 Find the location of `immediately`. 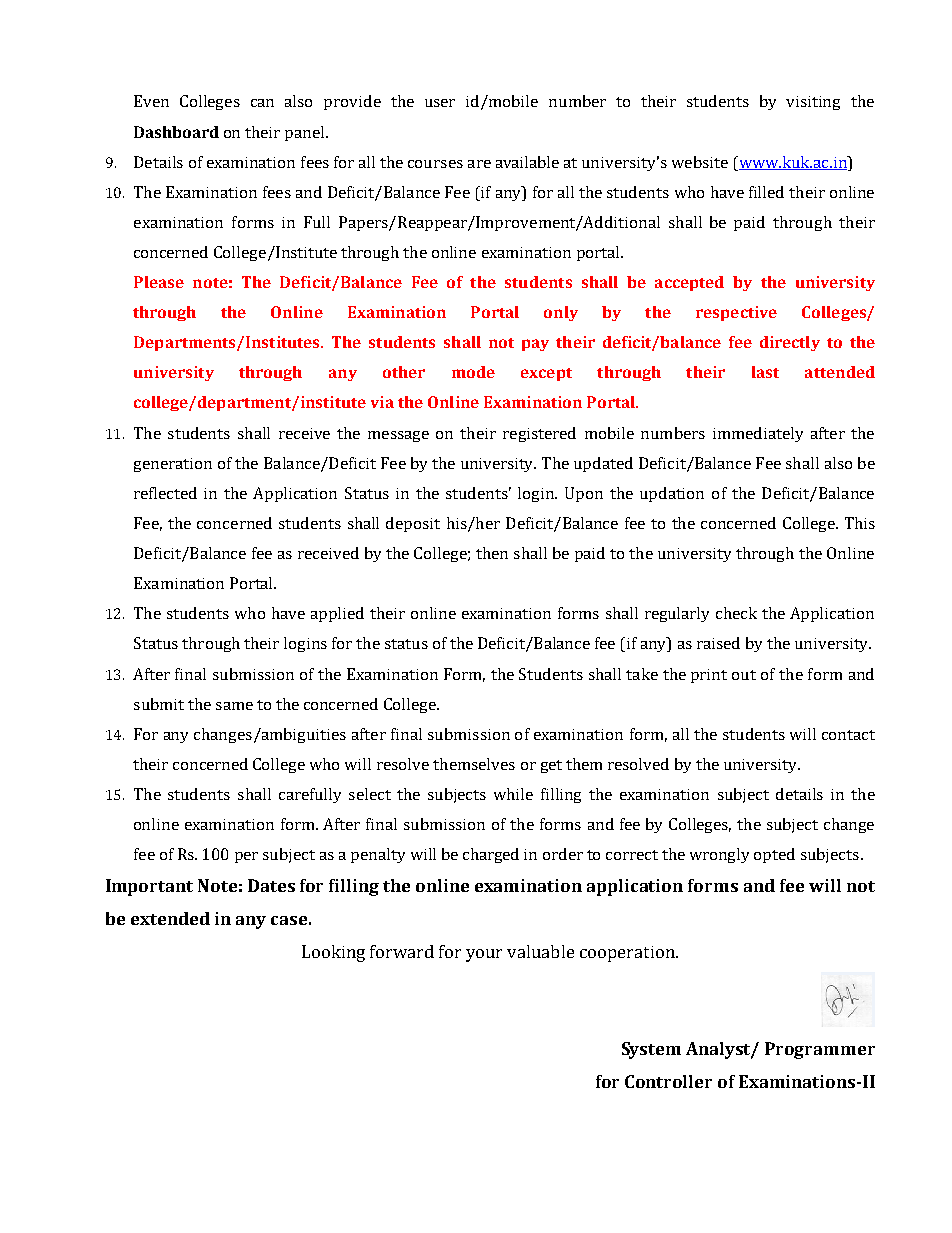

immediately is located at coordinates (758, 434).
